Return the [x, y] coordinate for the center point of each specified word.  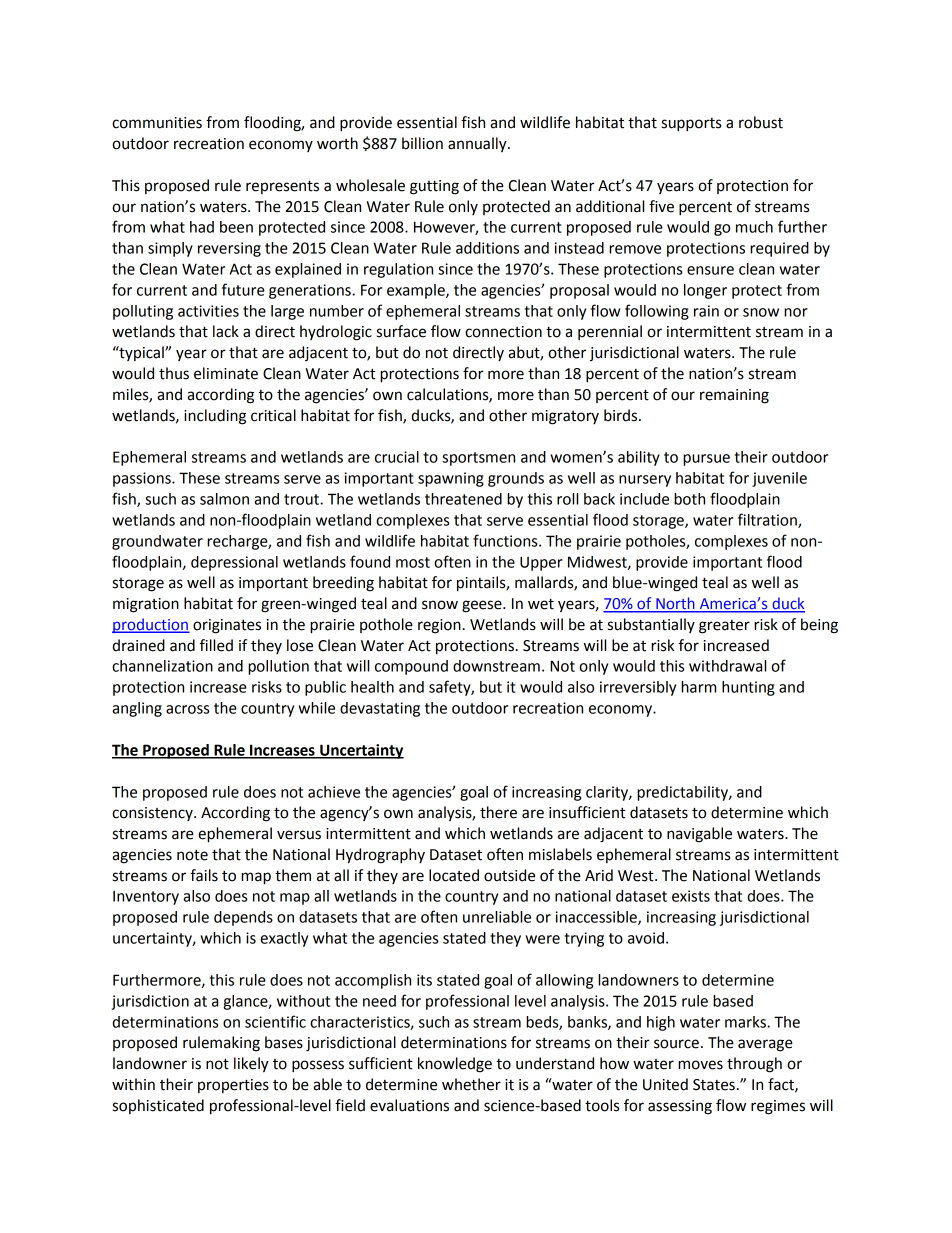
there [498, 812]
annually [478, 145]
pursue [706, 460]
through [754, 1065]
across [187, 709]
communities [157, 123]
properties [233, 1086]
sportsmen [478, 459]
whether [471, 1084]
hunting [748, 688]
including [215, 417]
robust [761, 122]
